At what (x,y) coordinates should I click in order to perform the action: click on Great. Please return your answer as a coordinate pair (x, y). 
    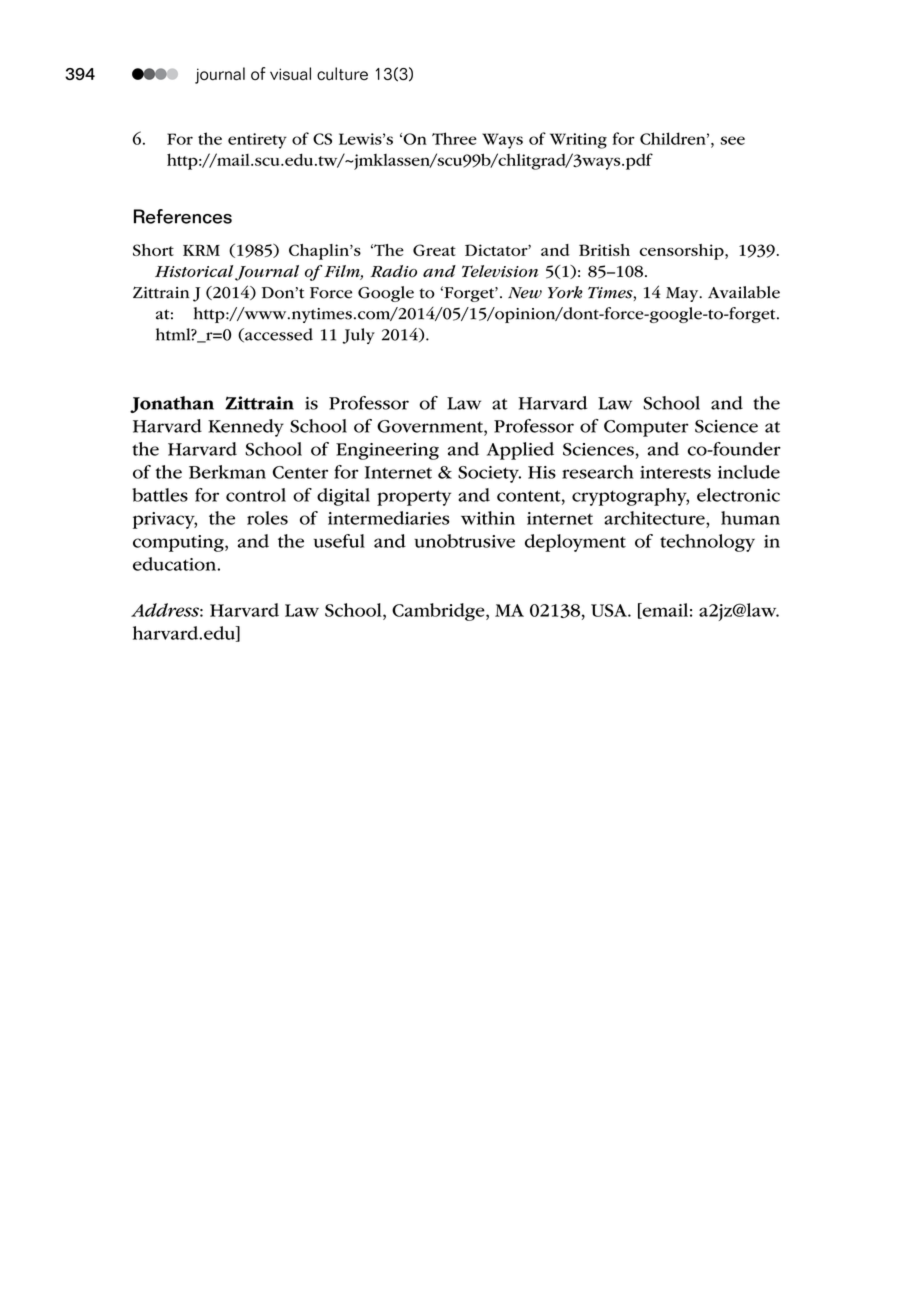
    Looking at the image, I should click on (434, 250).
